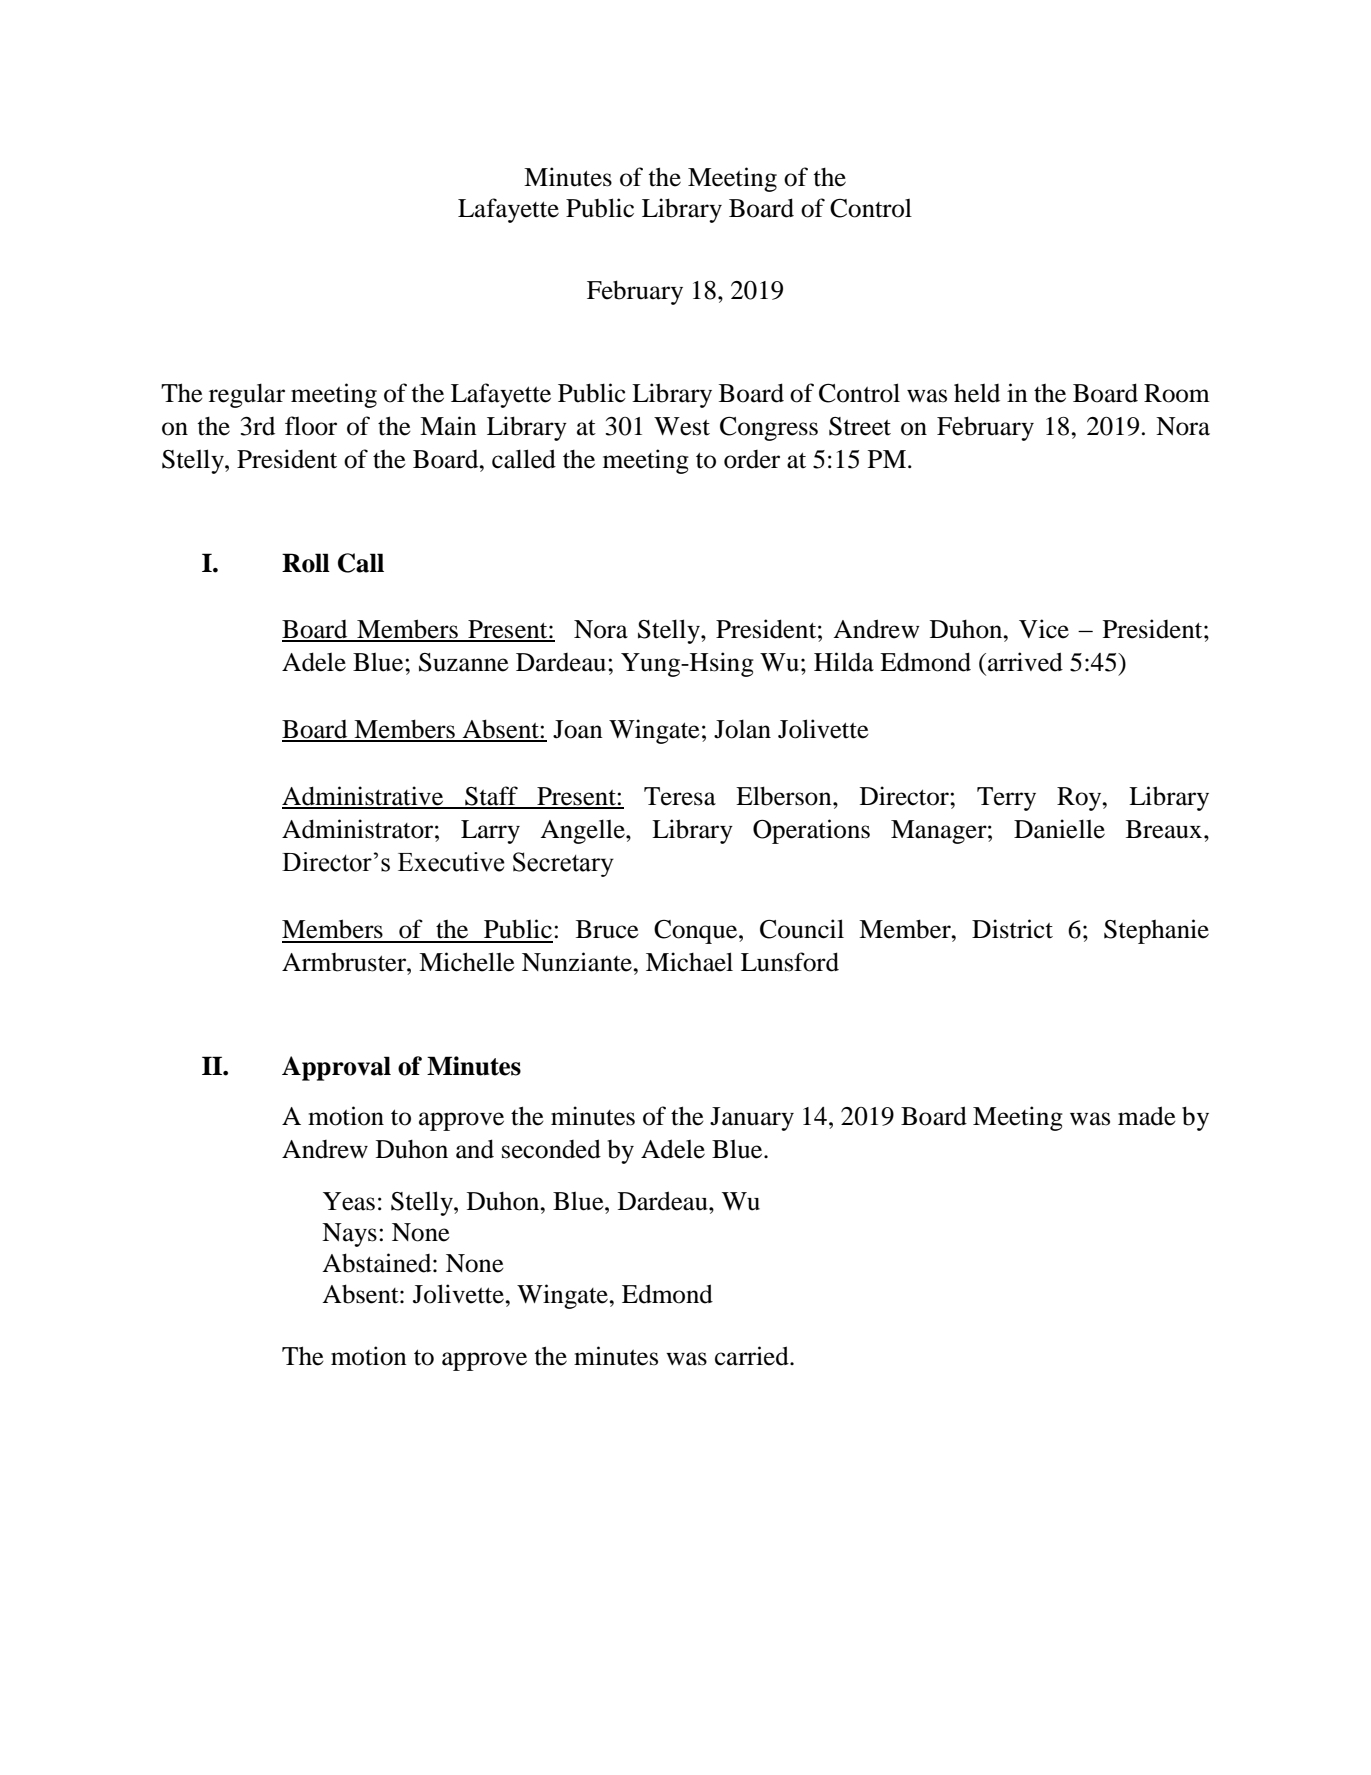  I want to click on carried, so click(753, 1356).
